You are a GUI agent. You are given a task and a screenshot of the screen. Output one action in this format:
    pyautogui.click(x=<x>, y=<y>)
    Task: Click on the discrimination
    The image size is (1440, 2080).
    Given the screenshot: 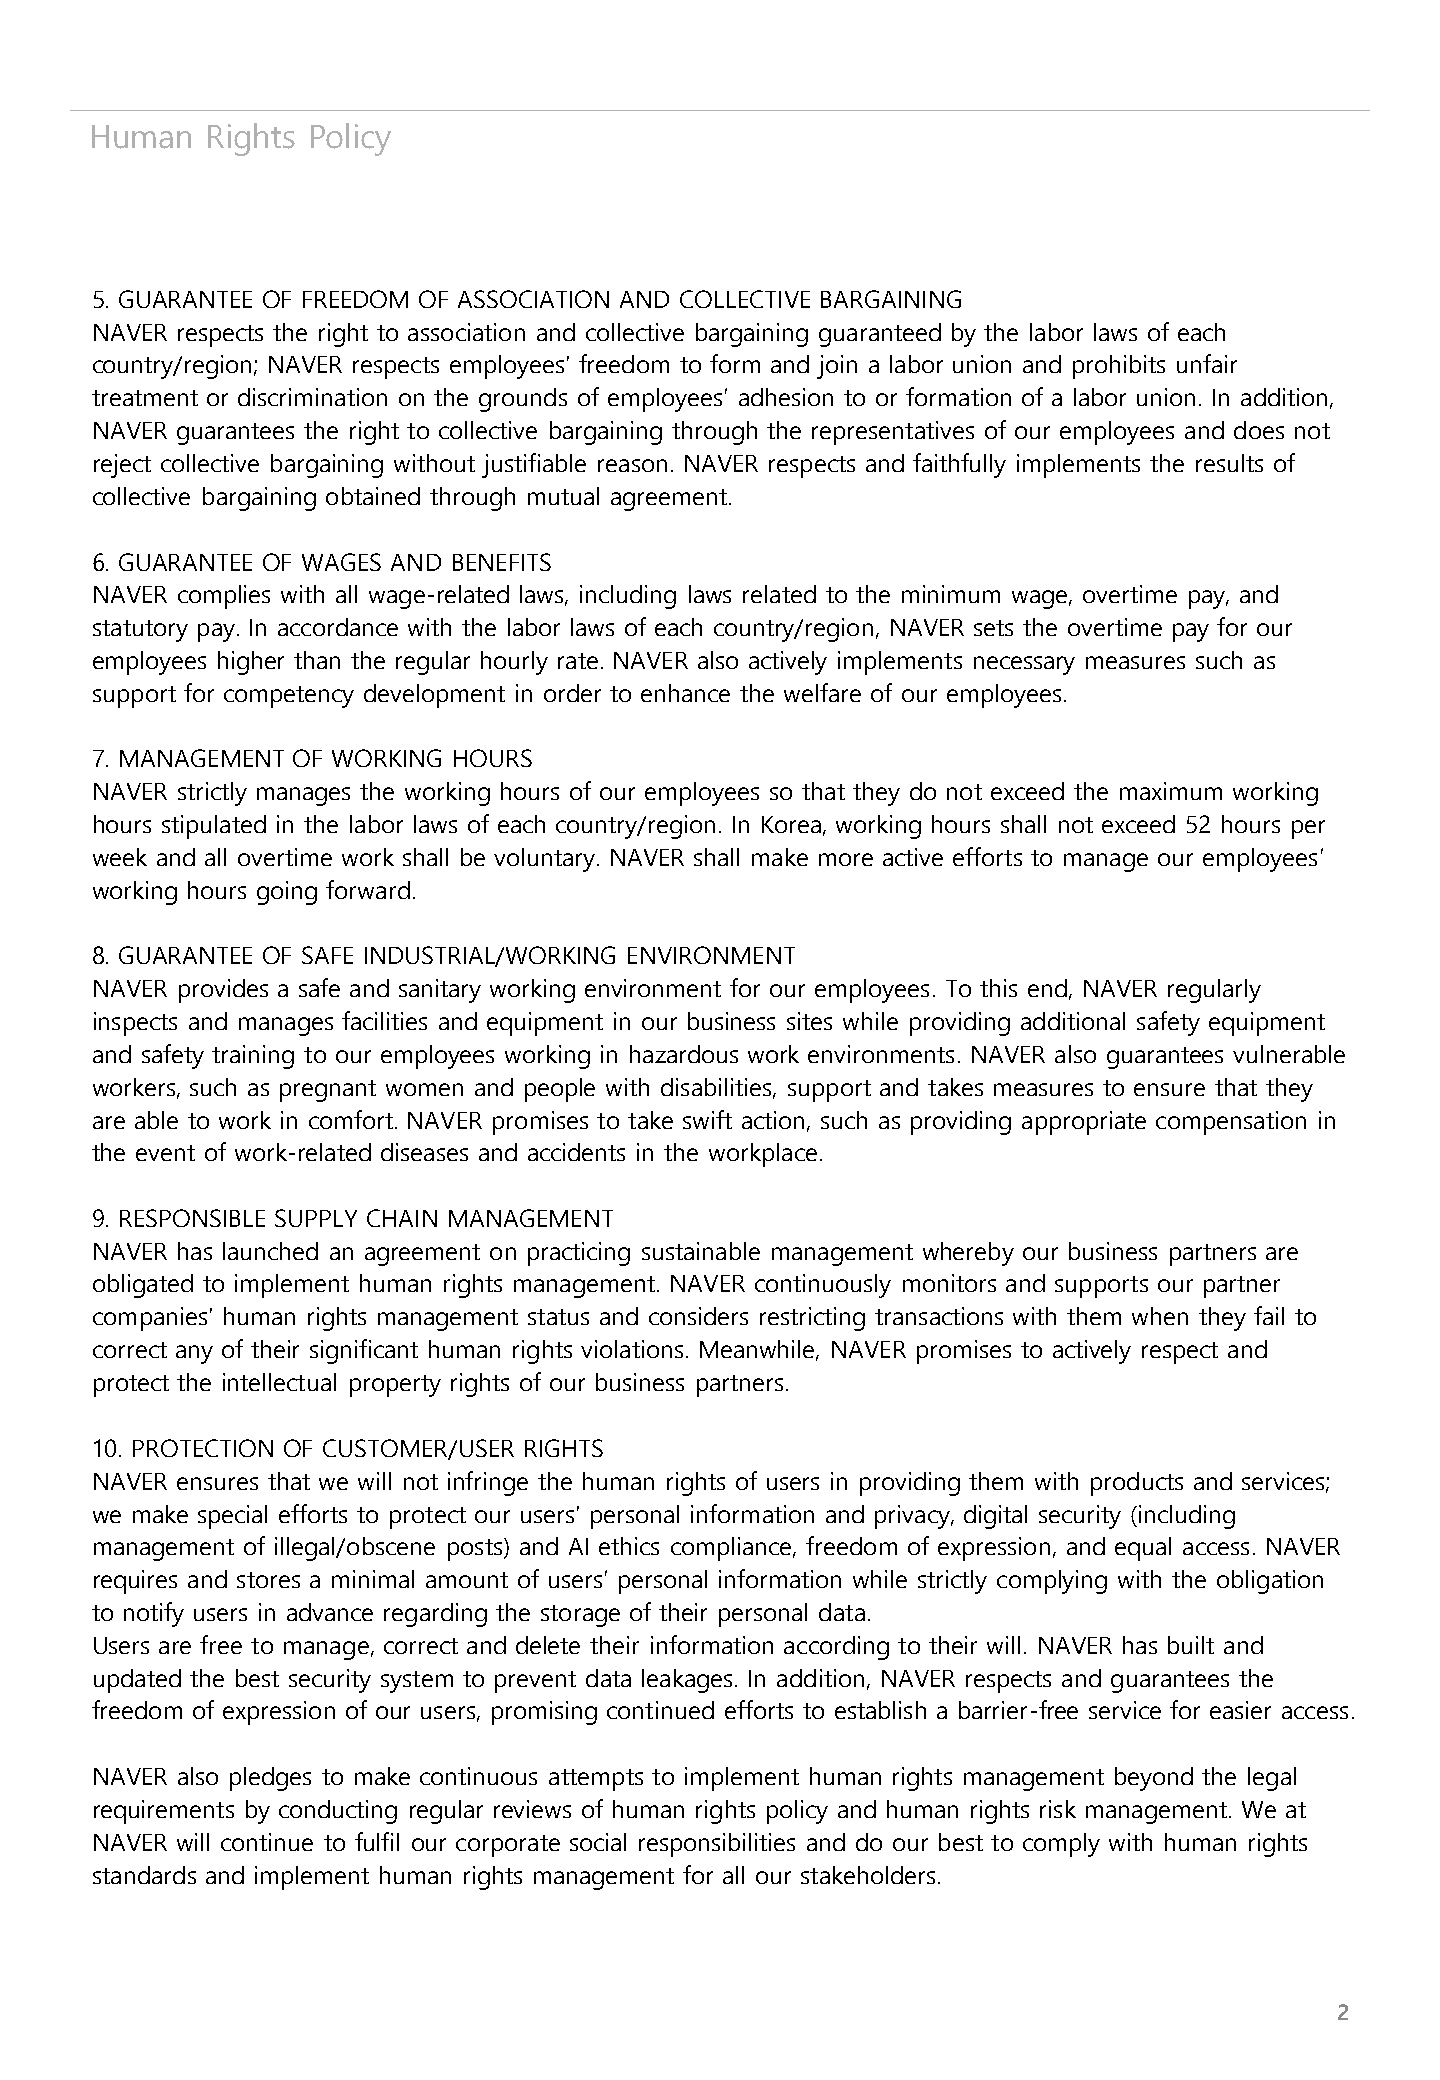 What is the action you would take?
    pyautogui.click(x=312, y=397)
